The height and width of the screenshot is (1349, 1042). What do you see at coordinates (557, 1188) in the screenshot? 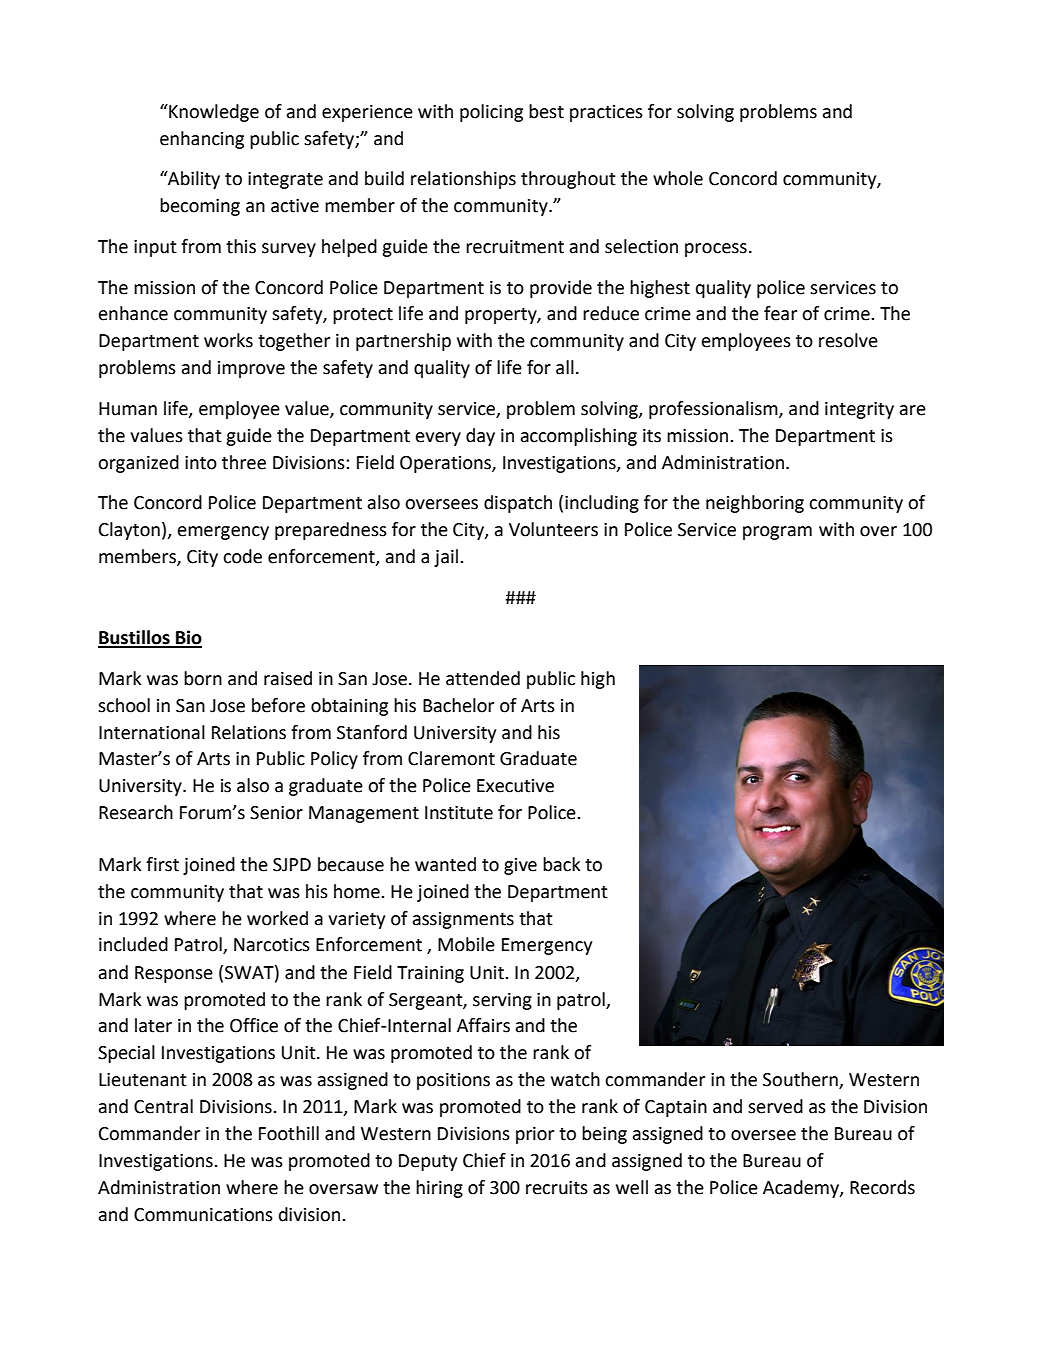
I see `recruits` at bounding box center [557, 1188].
